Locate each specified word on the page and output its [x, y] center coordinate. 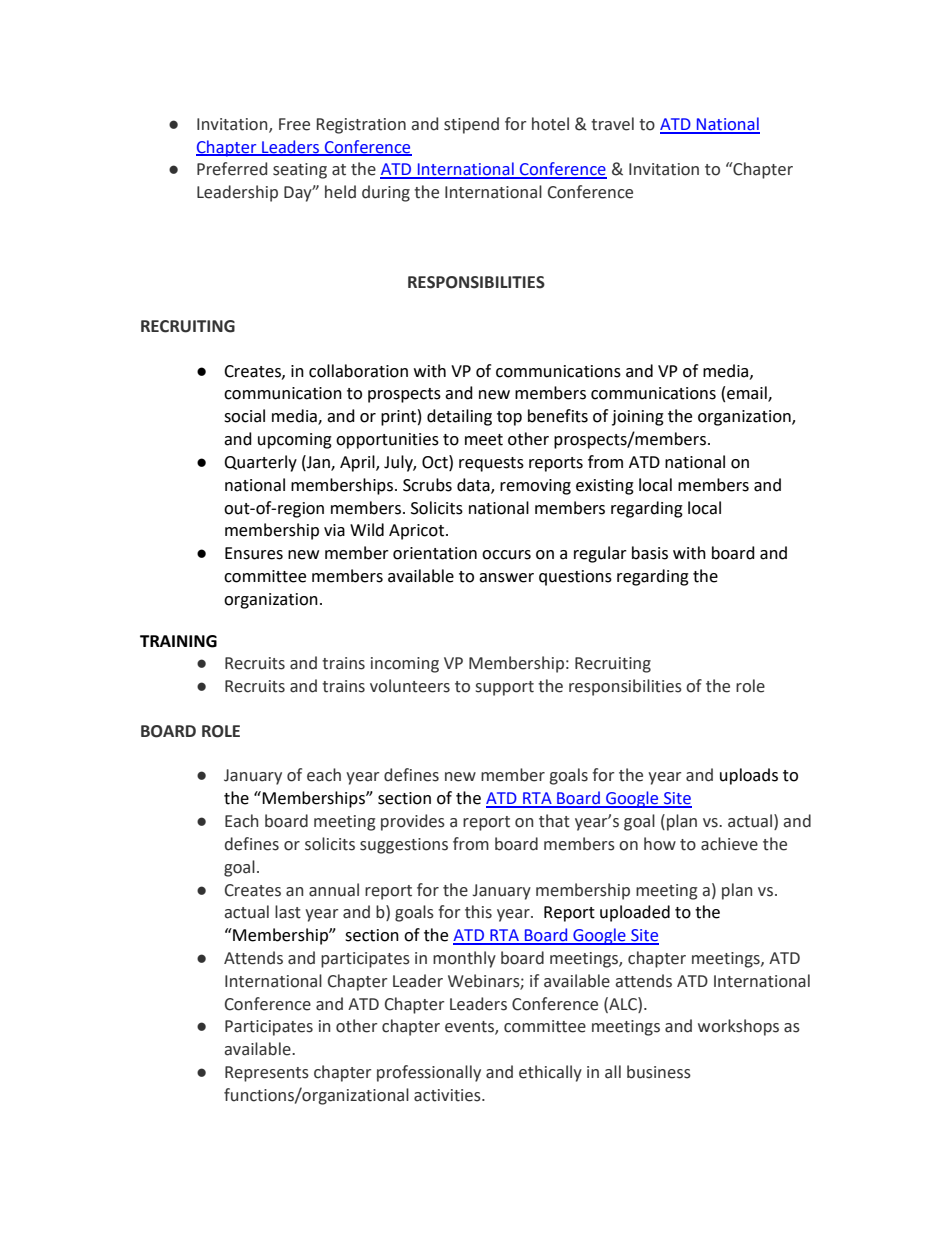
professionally [429, 1073]
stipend [471, 125]
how [660, 844]
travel [612, 124]
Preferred [232, 169]
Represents [267, 1074]
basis [650, 553]
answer [506, 578]
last [288, 912]
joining [638, 418]
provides [413, 822]
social [244, 416]
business [659, 1072]
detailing [459, 417]
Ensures [254, 553]
